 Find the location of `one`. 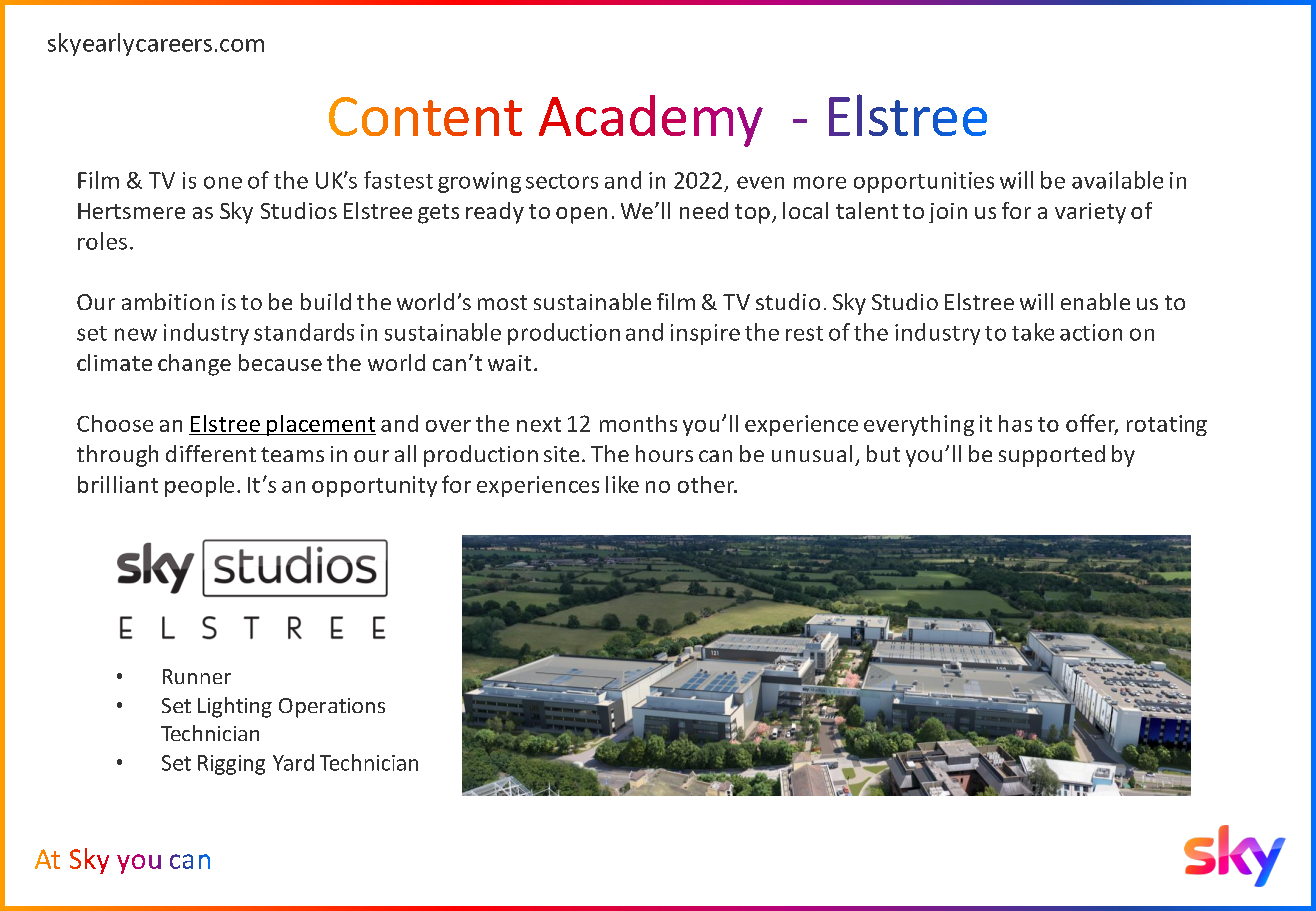

one is located at coordinates (223, 182).
